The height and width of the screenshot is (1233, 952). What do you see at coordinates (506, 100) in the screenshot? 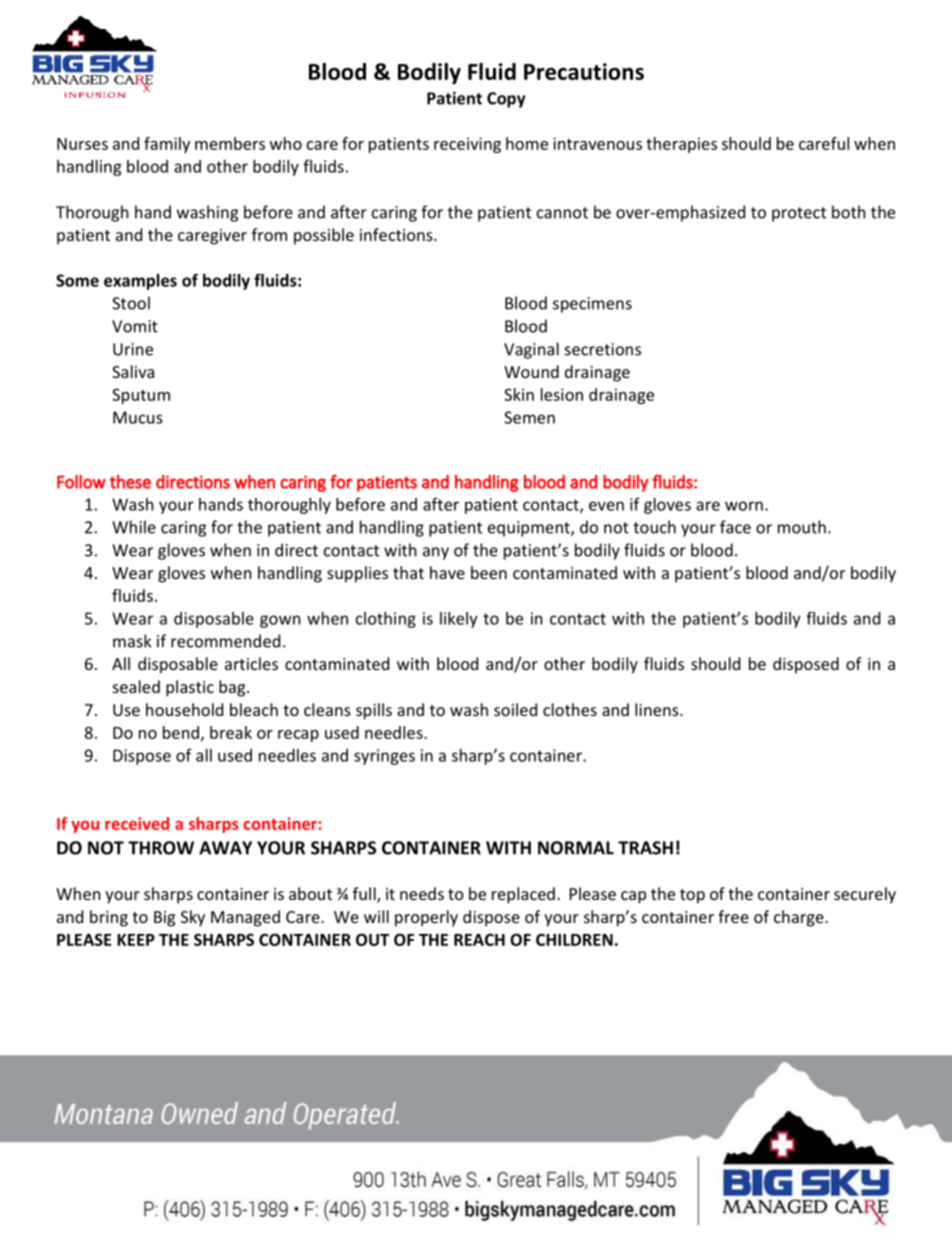
I see `Copy` at bounding box center [506, 100].
